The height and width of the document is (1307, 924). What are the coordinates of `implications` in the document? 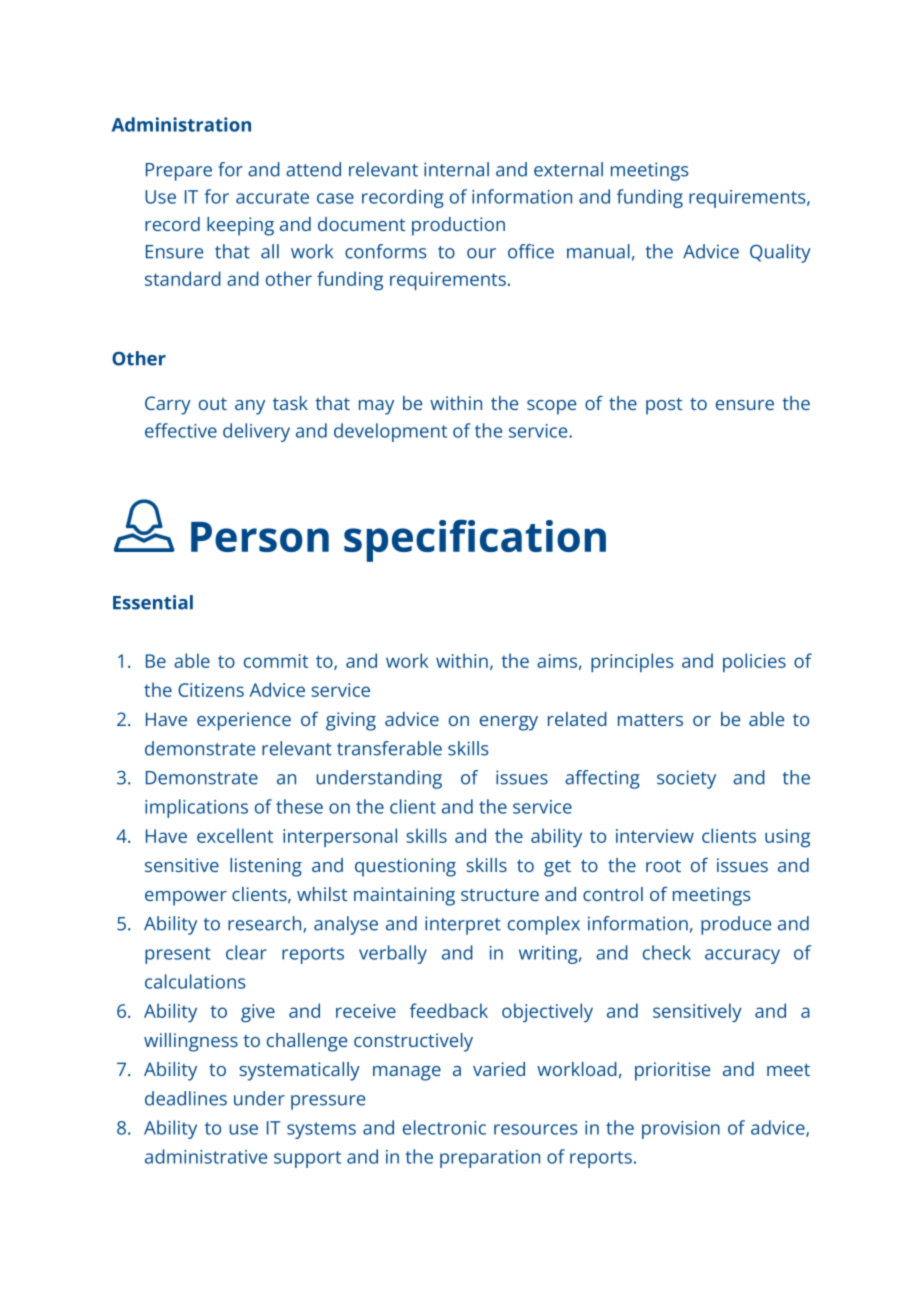 It's located at (196, 808).
